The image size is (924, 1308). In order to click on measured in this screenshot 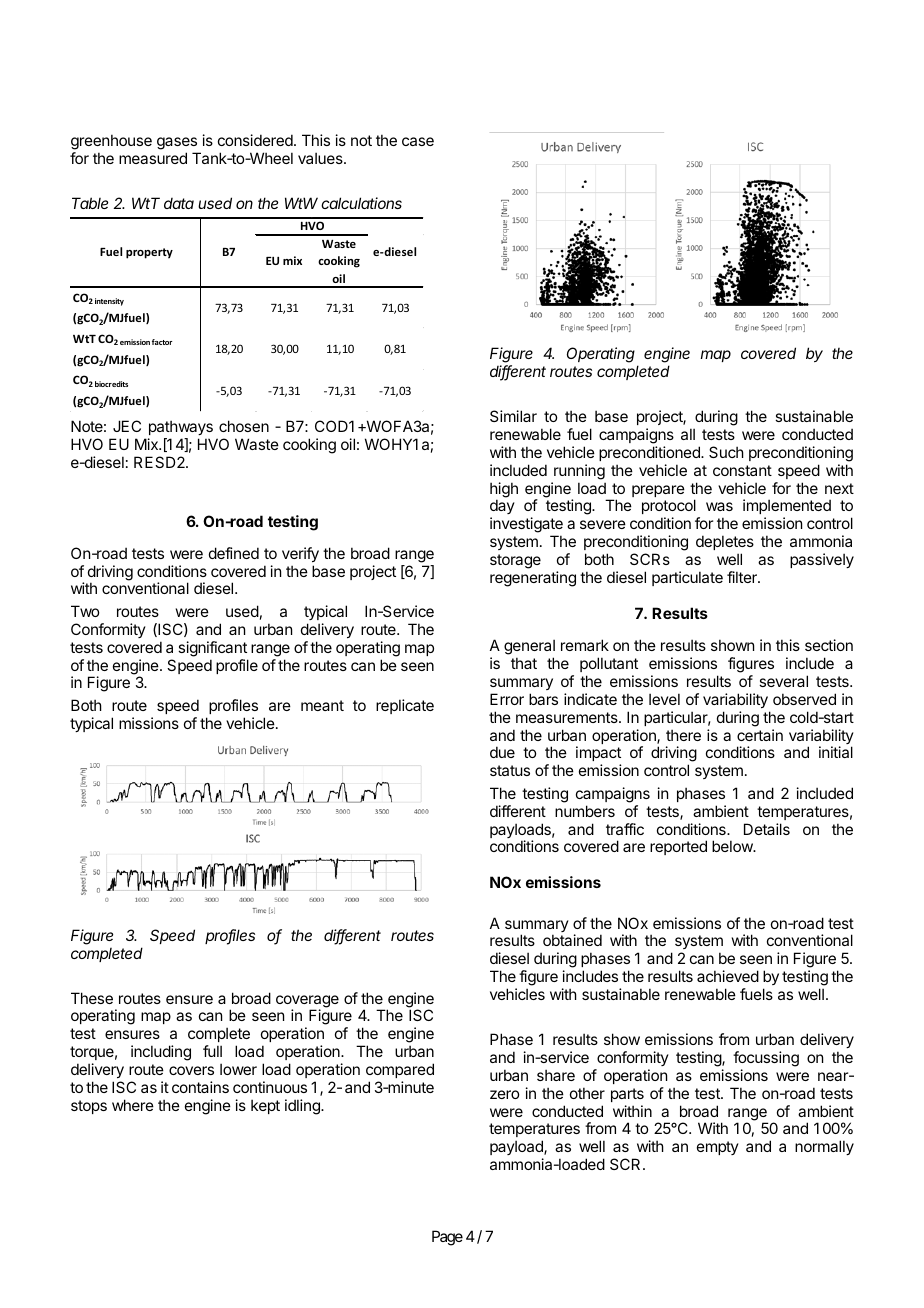, I will do `click(153, 158)`.
